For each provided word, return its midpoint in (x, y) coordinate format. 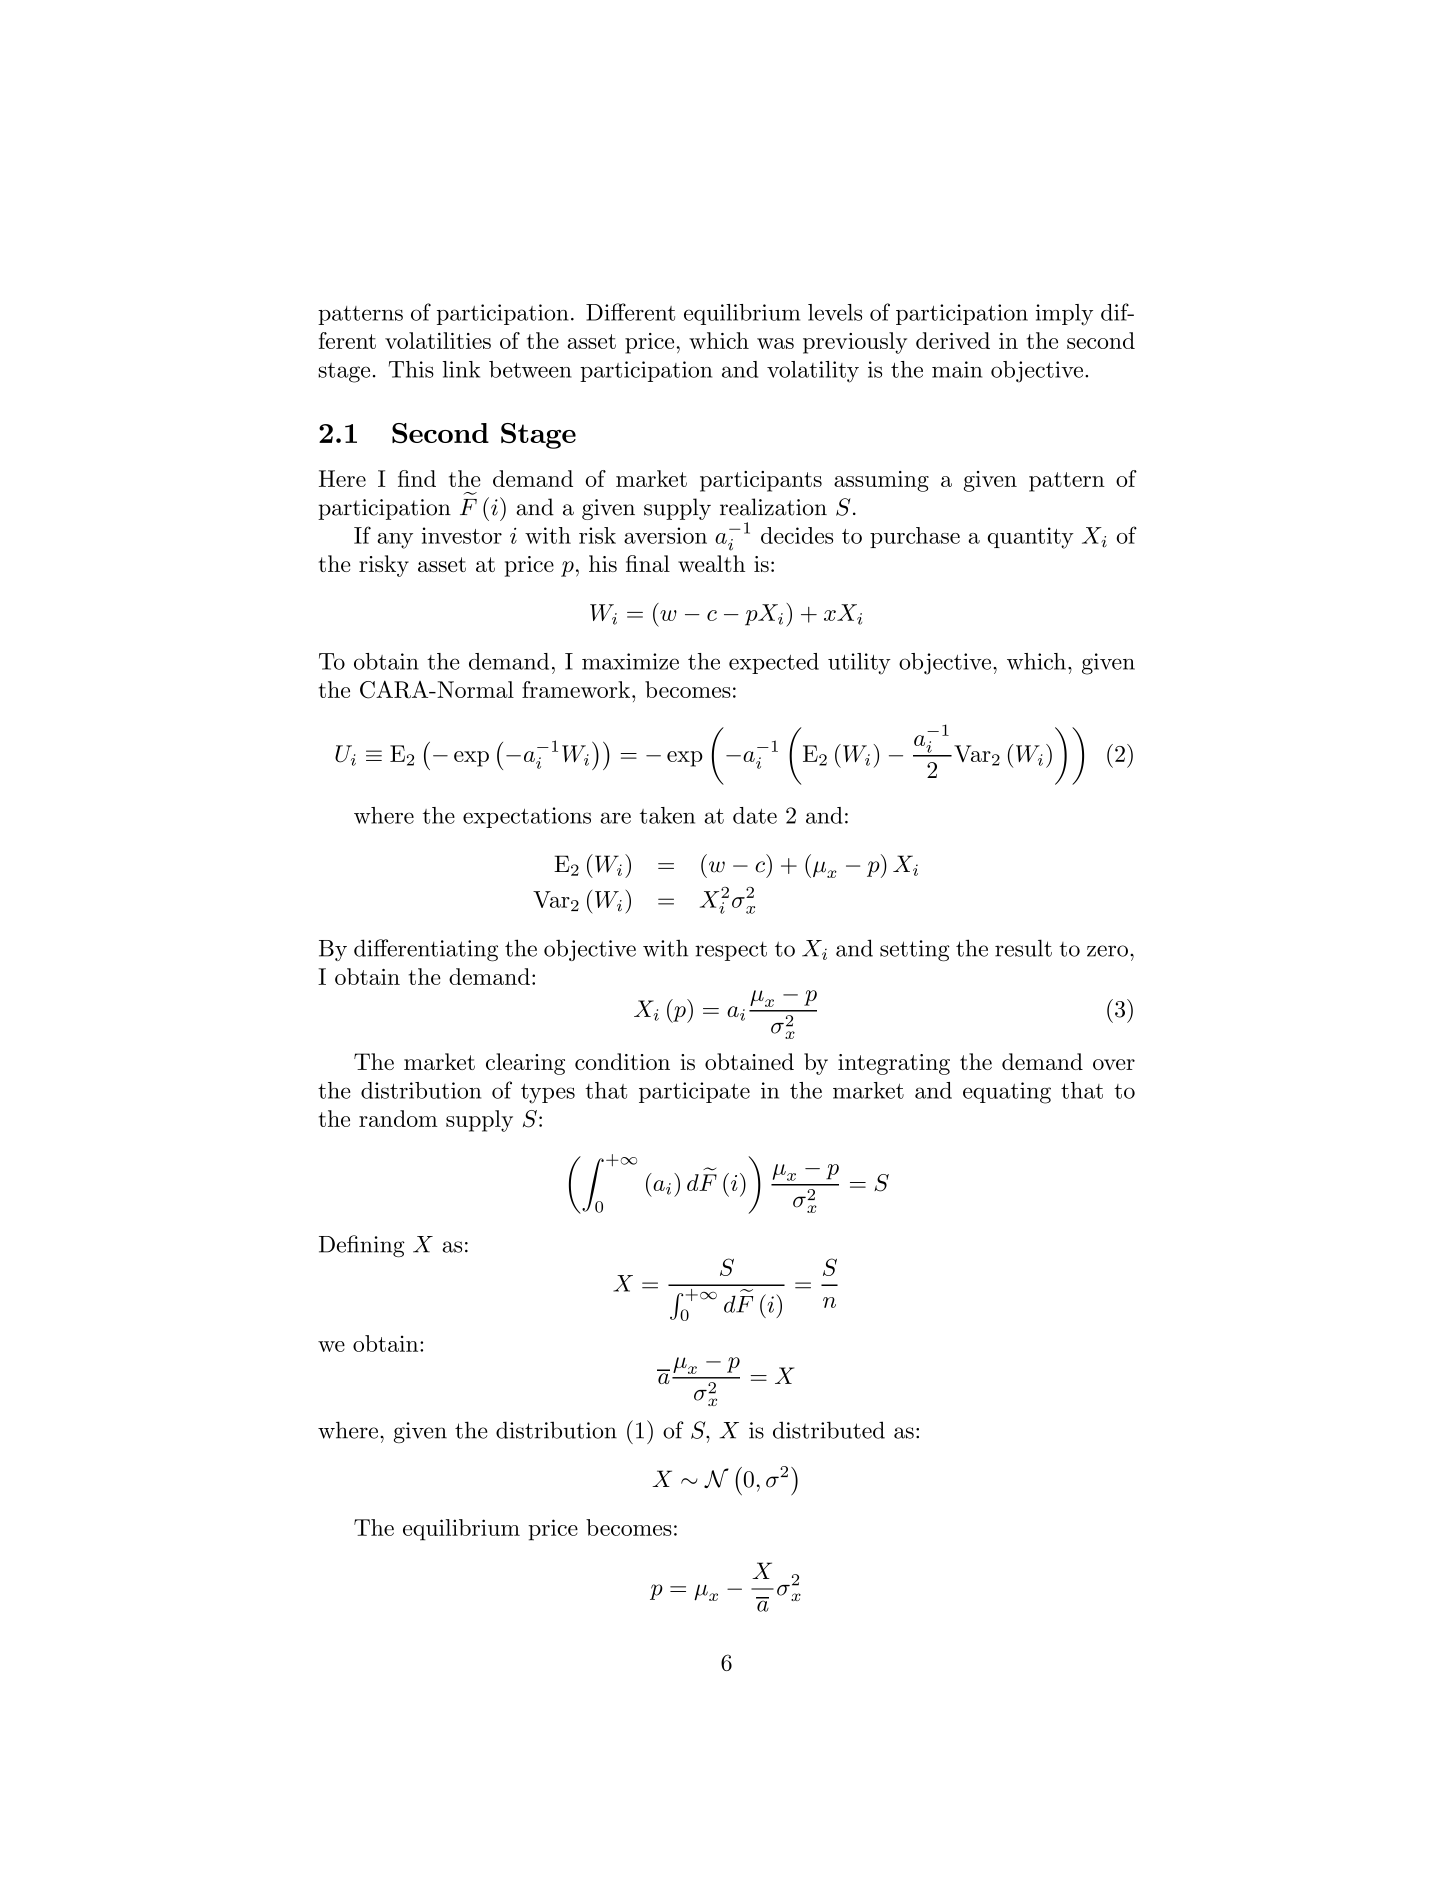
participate (694, 1092)
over (1114, 1064)
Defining (362, 1246)
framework (576, 689)
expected (774, 663)
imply (1064, 315)
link (461, 369)
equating (1007, 1093)
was (775, 343)
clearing (525, 1064)
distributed (829, 1430)
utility (859, 664)
